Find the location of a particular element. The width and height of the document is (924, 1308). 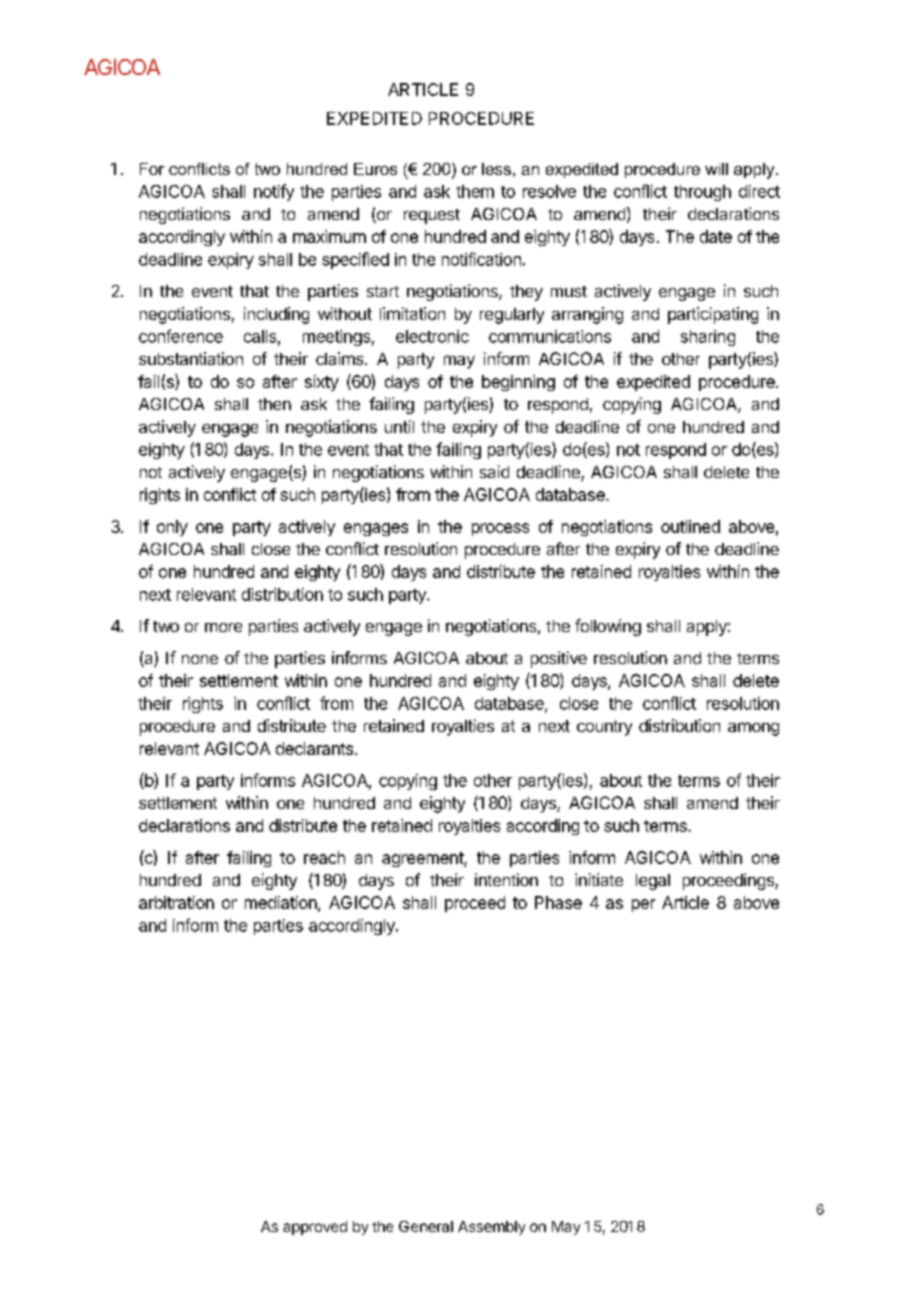

approved is located at coordinates (315, 1228).
